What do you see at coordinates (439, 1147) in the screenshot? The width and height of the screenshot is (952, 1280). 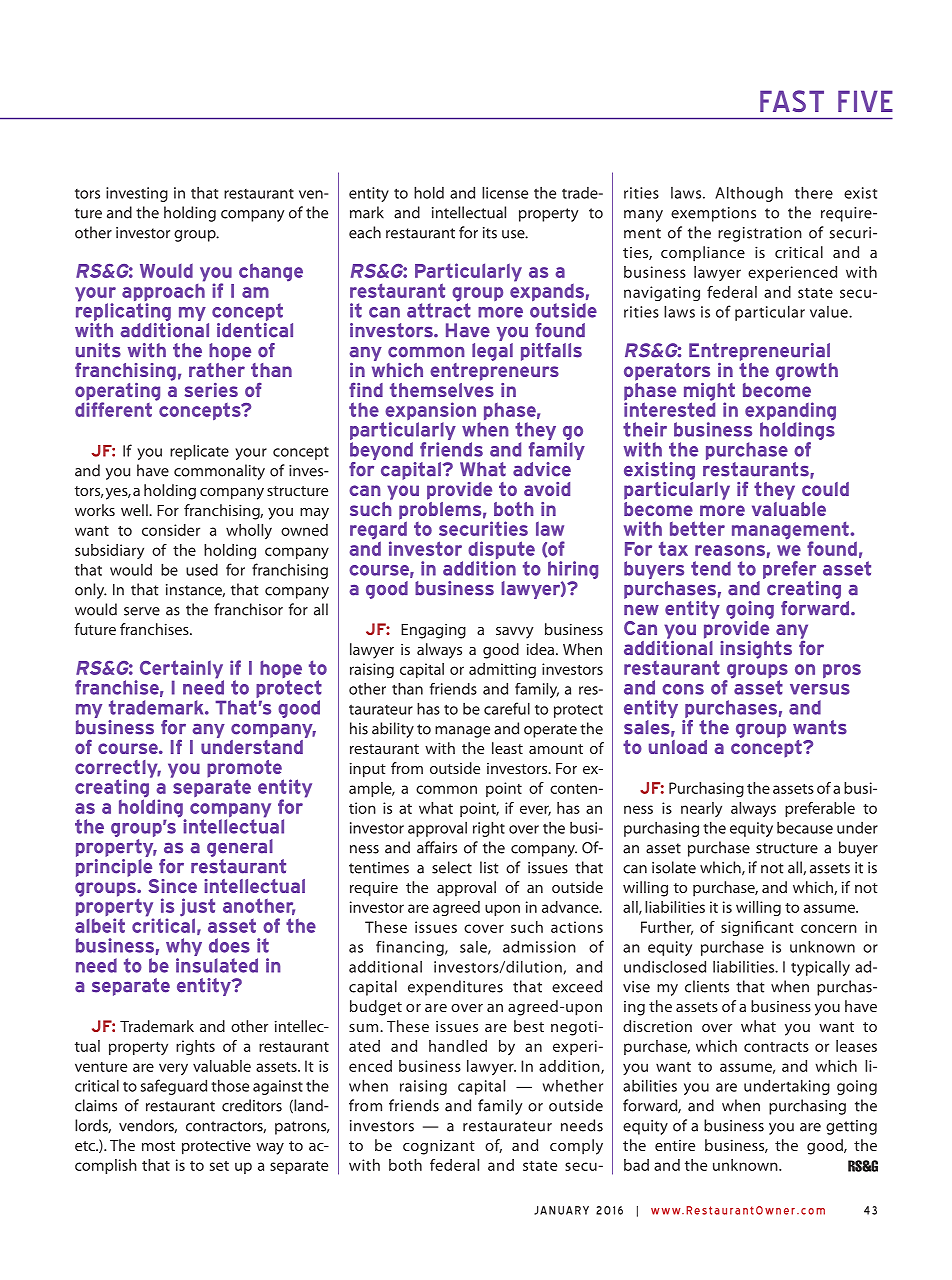 I see `cognizant` at bounding box center [439, 1147].
